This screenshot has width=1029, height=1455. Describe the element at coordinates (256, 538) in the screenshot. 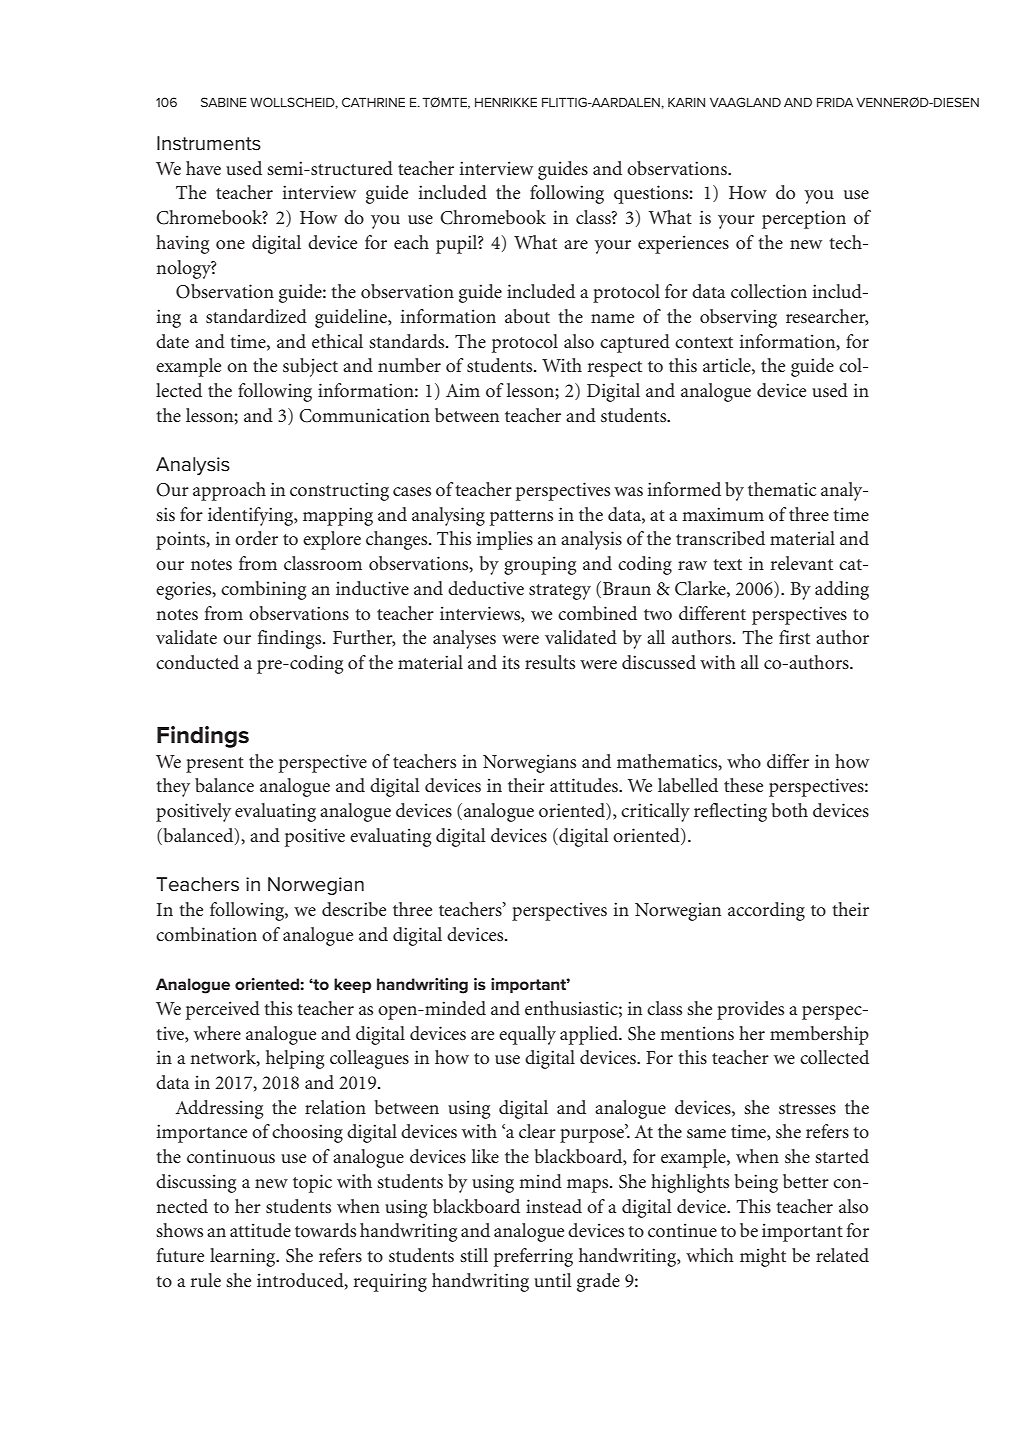

I see `order` at that location.
